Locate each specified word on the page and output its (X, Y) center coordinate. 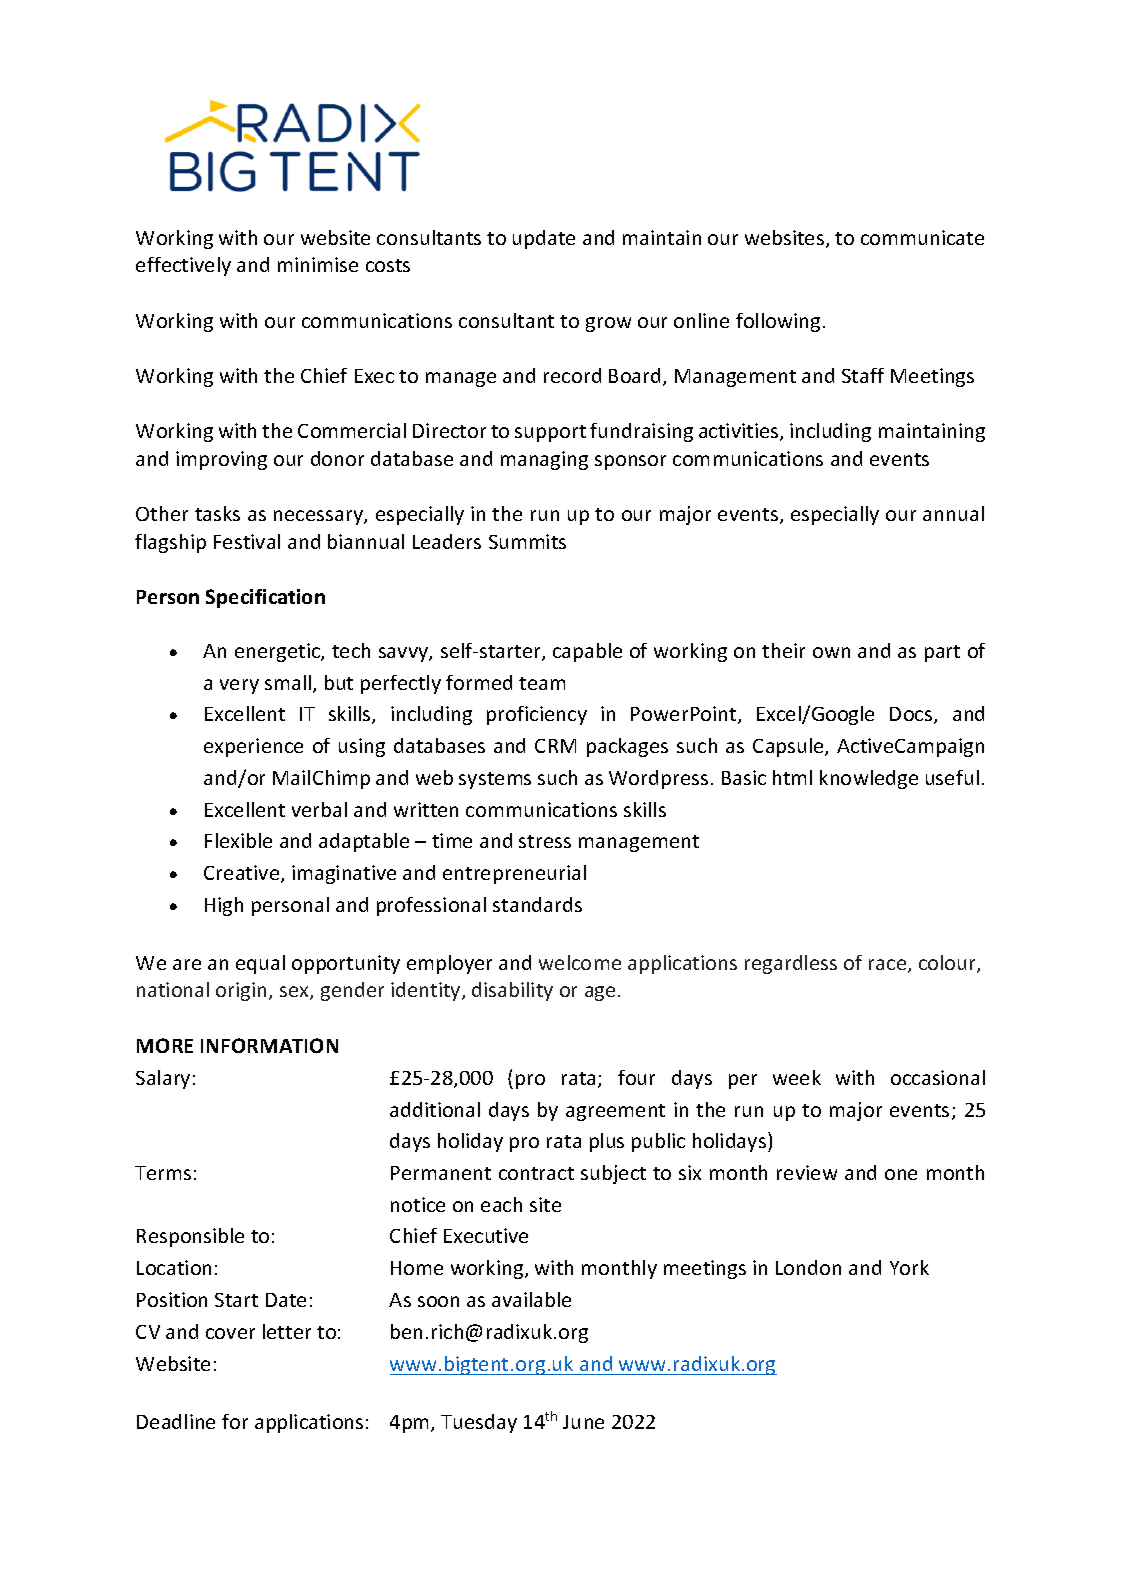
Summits (527, 541)
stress (545, 841)
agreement (615, 1112)
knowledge (869, 779)
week (797, 1077)
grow (608, 324)
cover (230, 1333)
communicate (922, 237)
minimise (318, 264)
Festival (247, 541)
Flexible (238, 840)
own (831, 652)
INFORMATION (269, 1045)
